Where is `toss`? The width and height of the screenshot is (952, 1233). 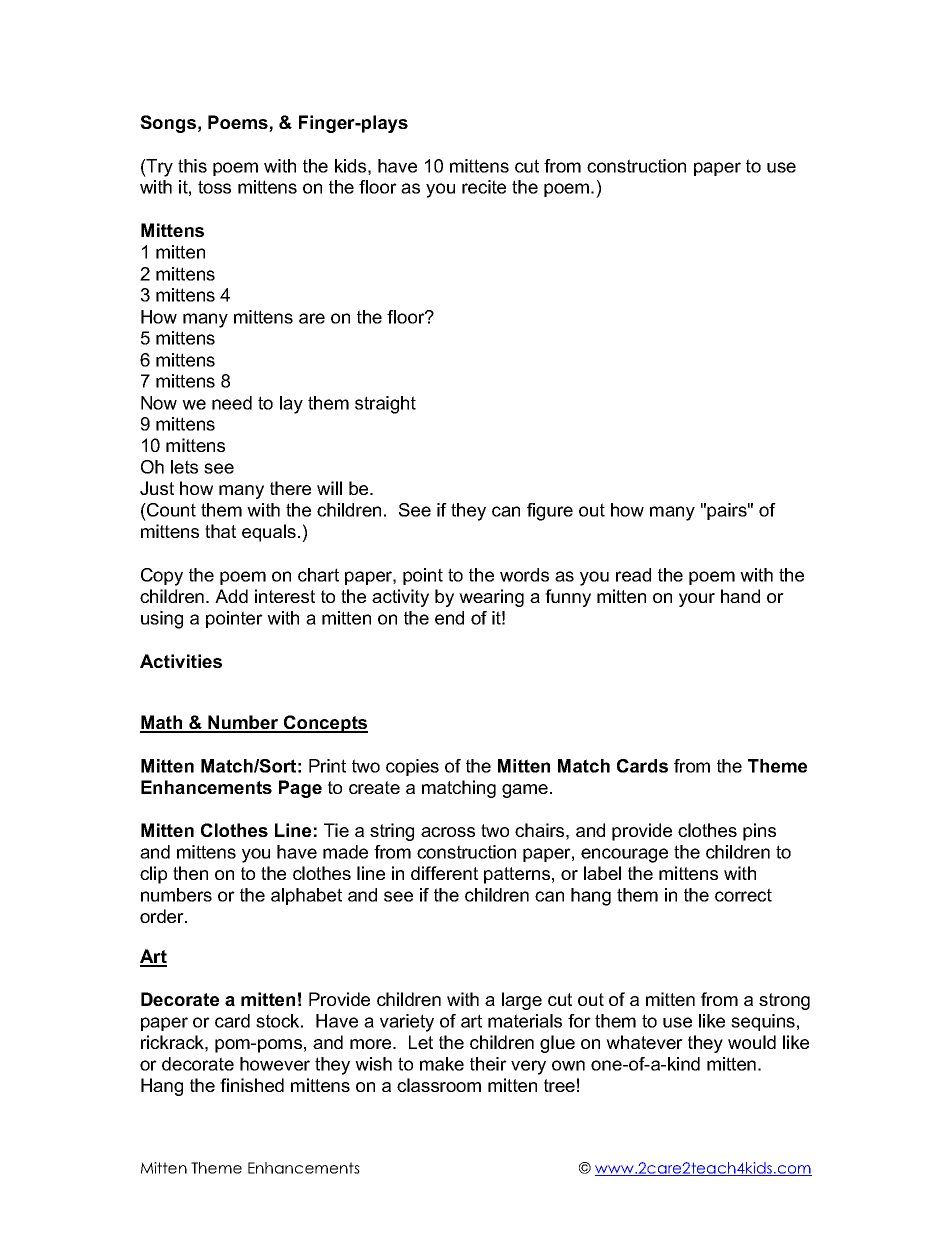
toss is located at coordinates (214, 187).
